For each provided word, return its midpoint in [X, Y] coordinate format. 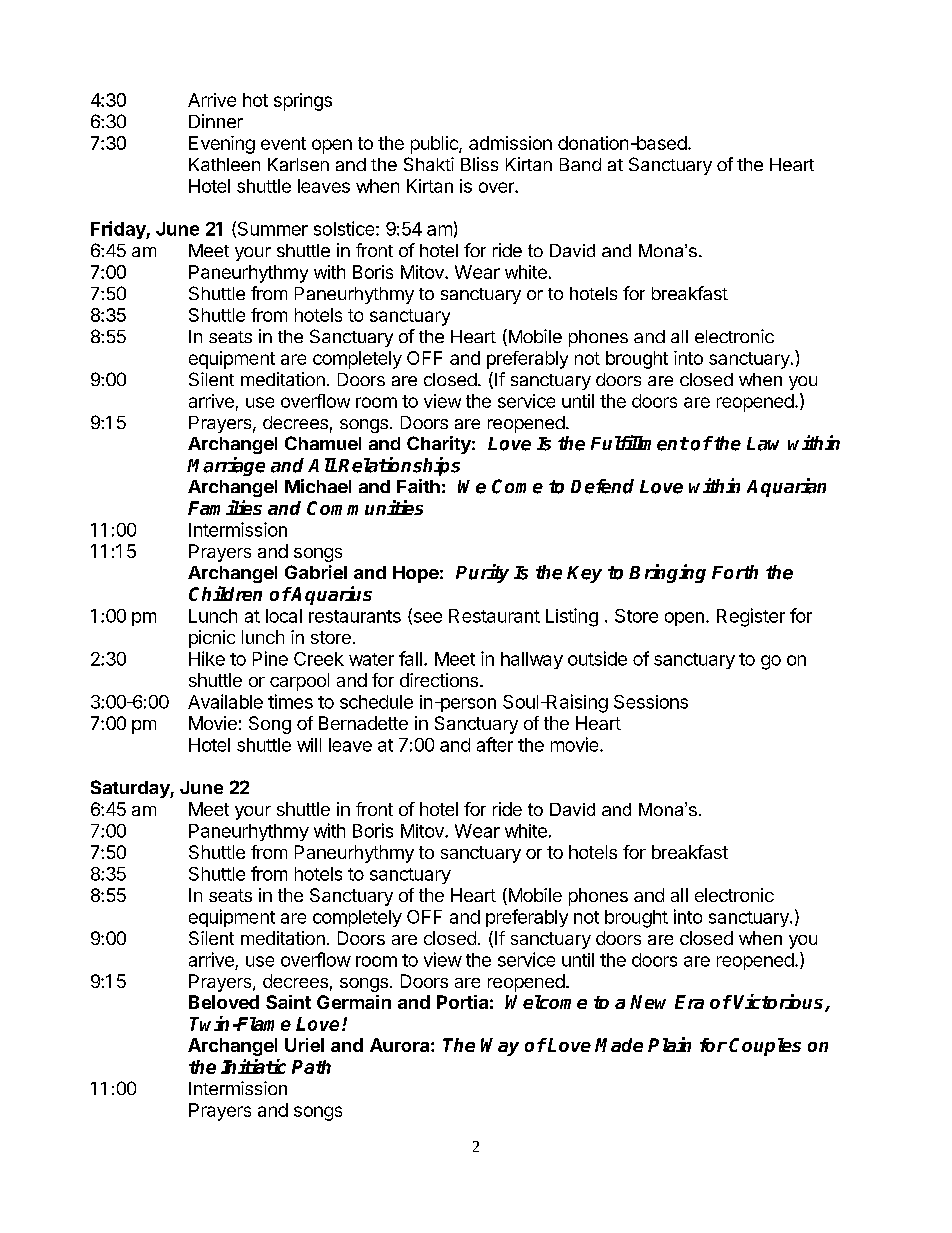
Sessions [651, 702]
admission [510, 143]
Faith [418, 486]
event [283, 143]
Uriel [304, 1045]
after [495, 744]
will [309, 745]
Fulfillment [640, 443]
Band [580, 164]
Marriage [226, 466]
